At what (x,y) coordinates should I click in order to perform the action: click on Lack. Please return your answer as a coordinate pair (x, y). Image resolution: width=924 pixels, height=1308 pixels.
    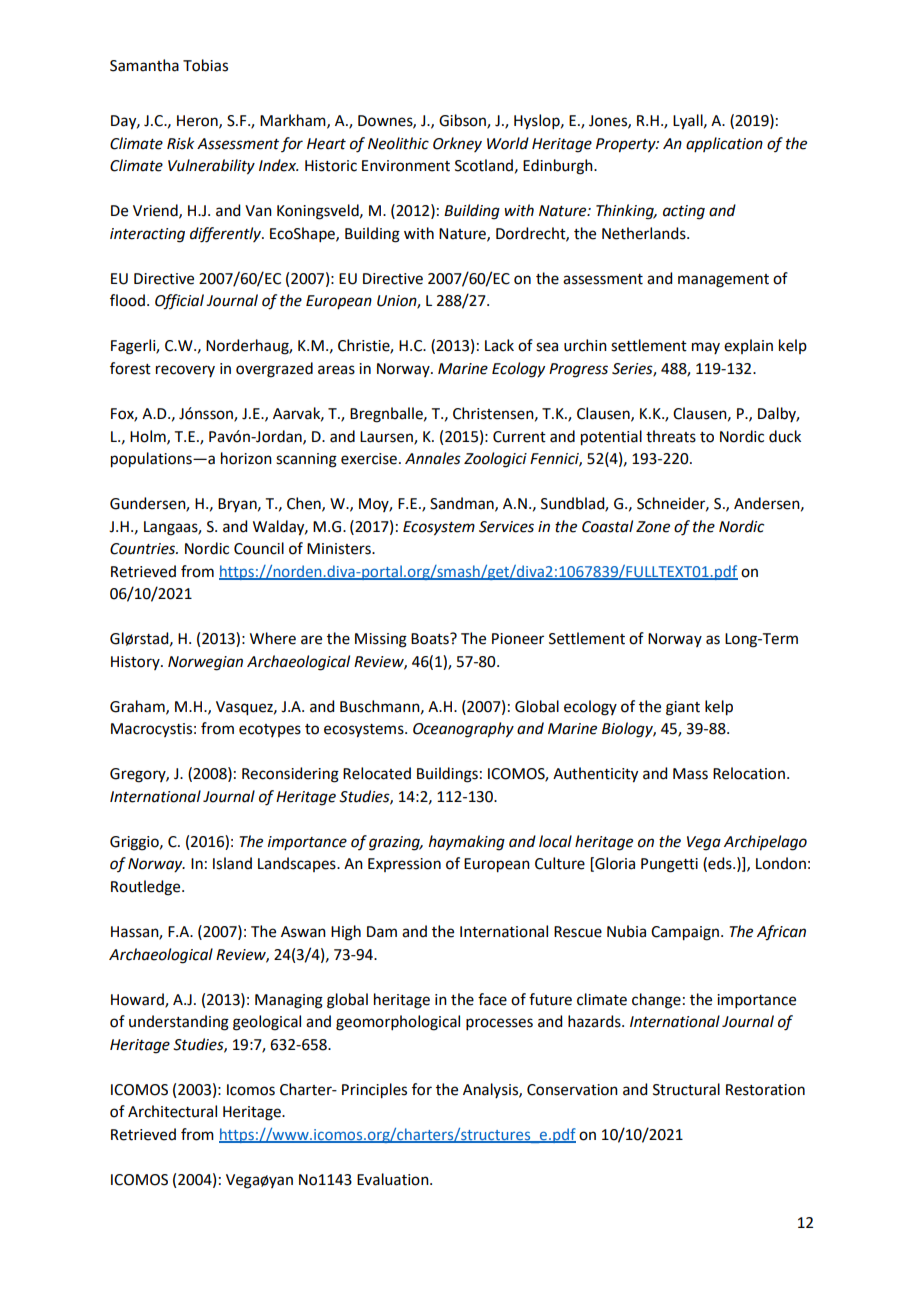
    Looking at the image, I should click on (499, 345).
